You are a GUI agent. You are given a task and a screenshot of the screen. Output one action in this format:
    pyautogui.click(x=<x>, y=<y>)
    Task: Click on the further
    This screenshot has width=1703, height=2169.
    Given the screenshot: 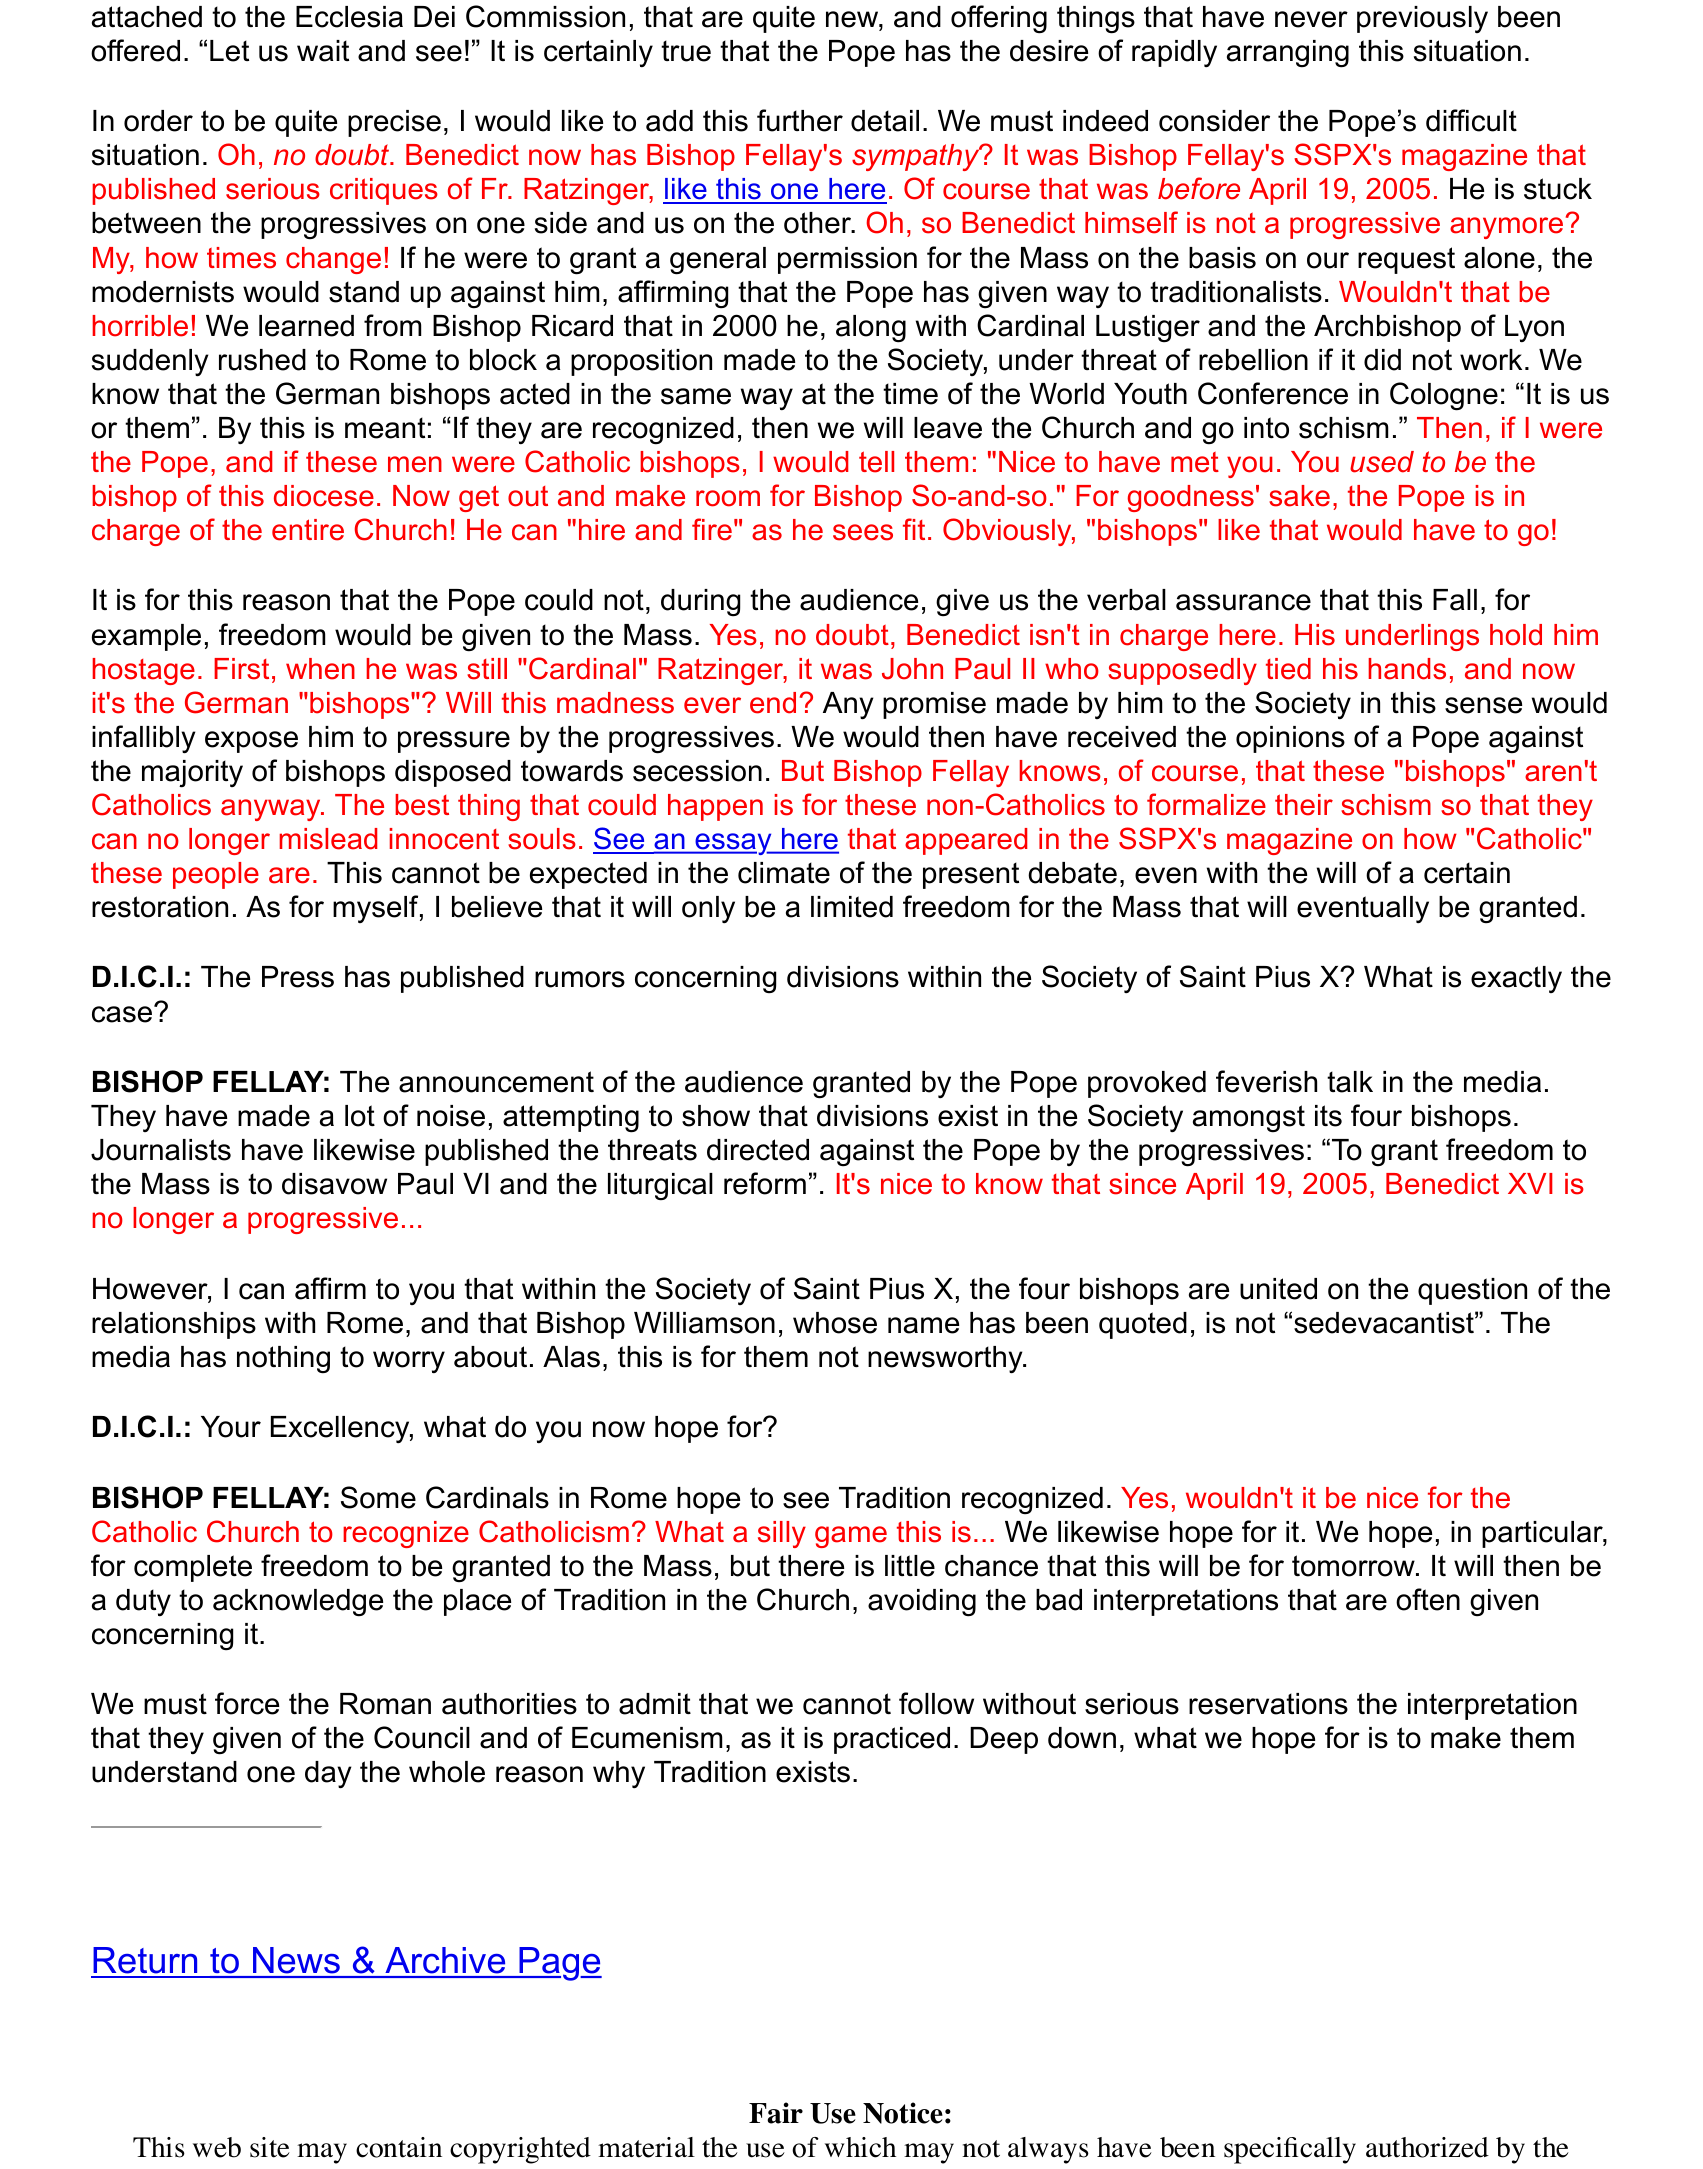 What is the action you would take?
    pyautogui.click(x=800, y=120)
